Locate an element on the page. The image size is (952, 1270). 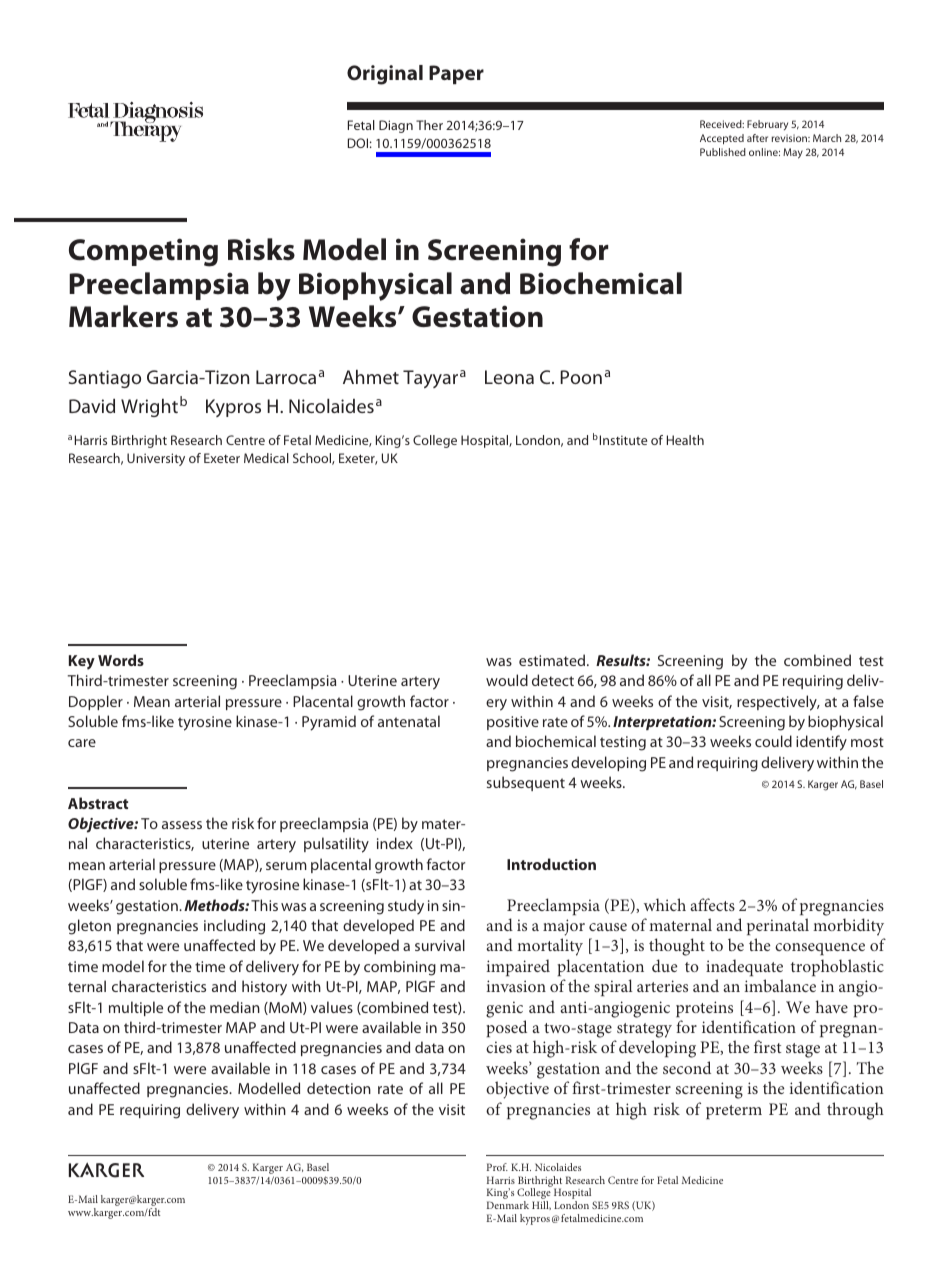
February is located at coordinates (767, 125).
